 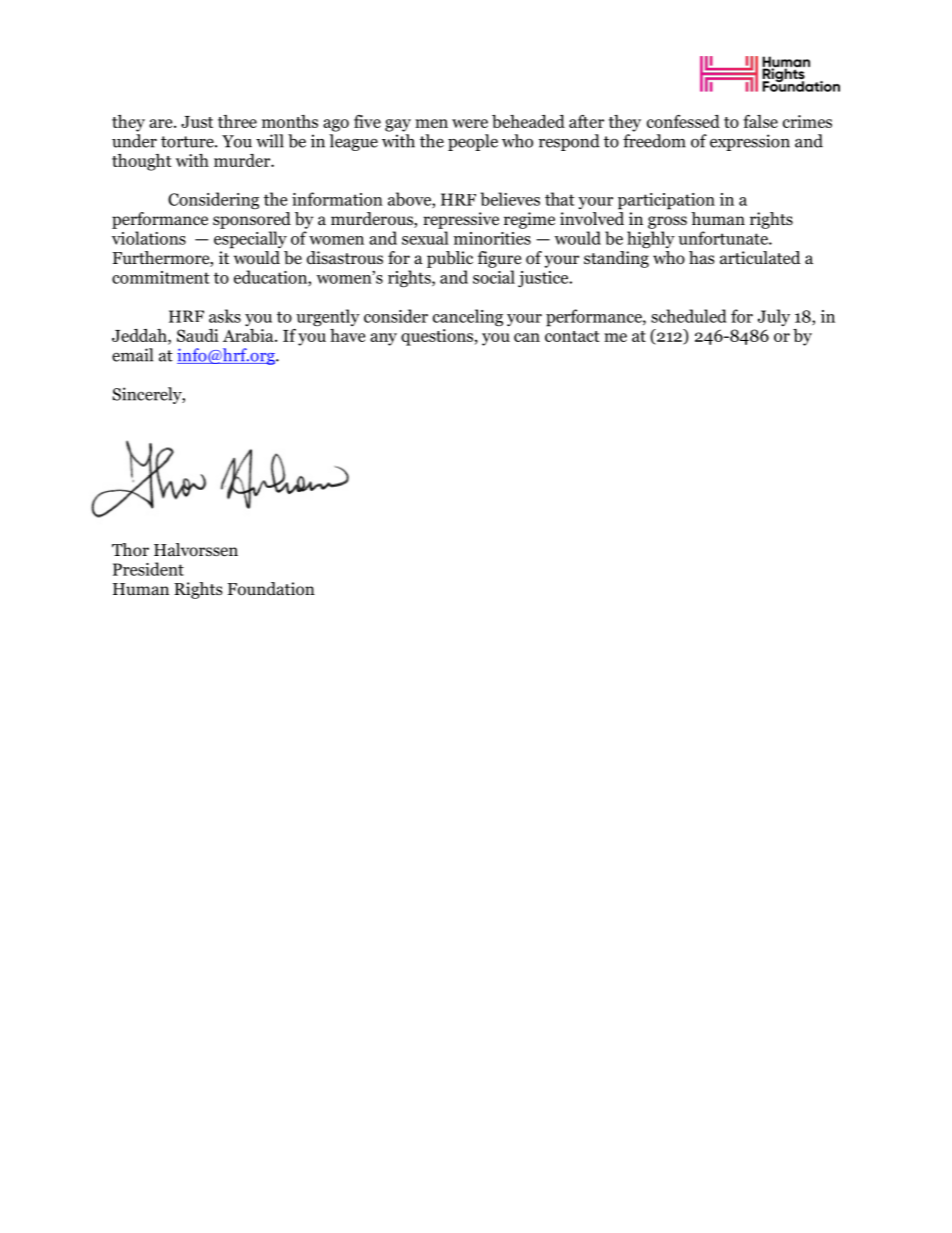 I want to click on President, so click(x=148, y=569).
